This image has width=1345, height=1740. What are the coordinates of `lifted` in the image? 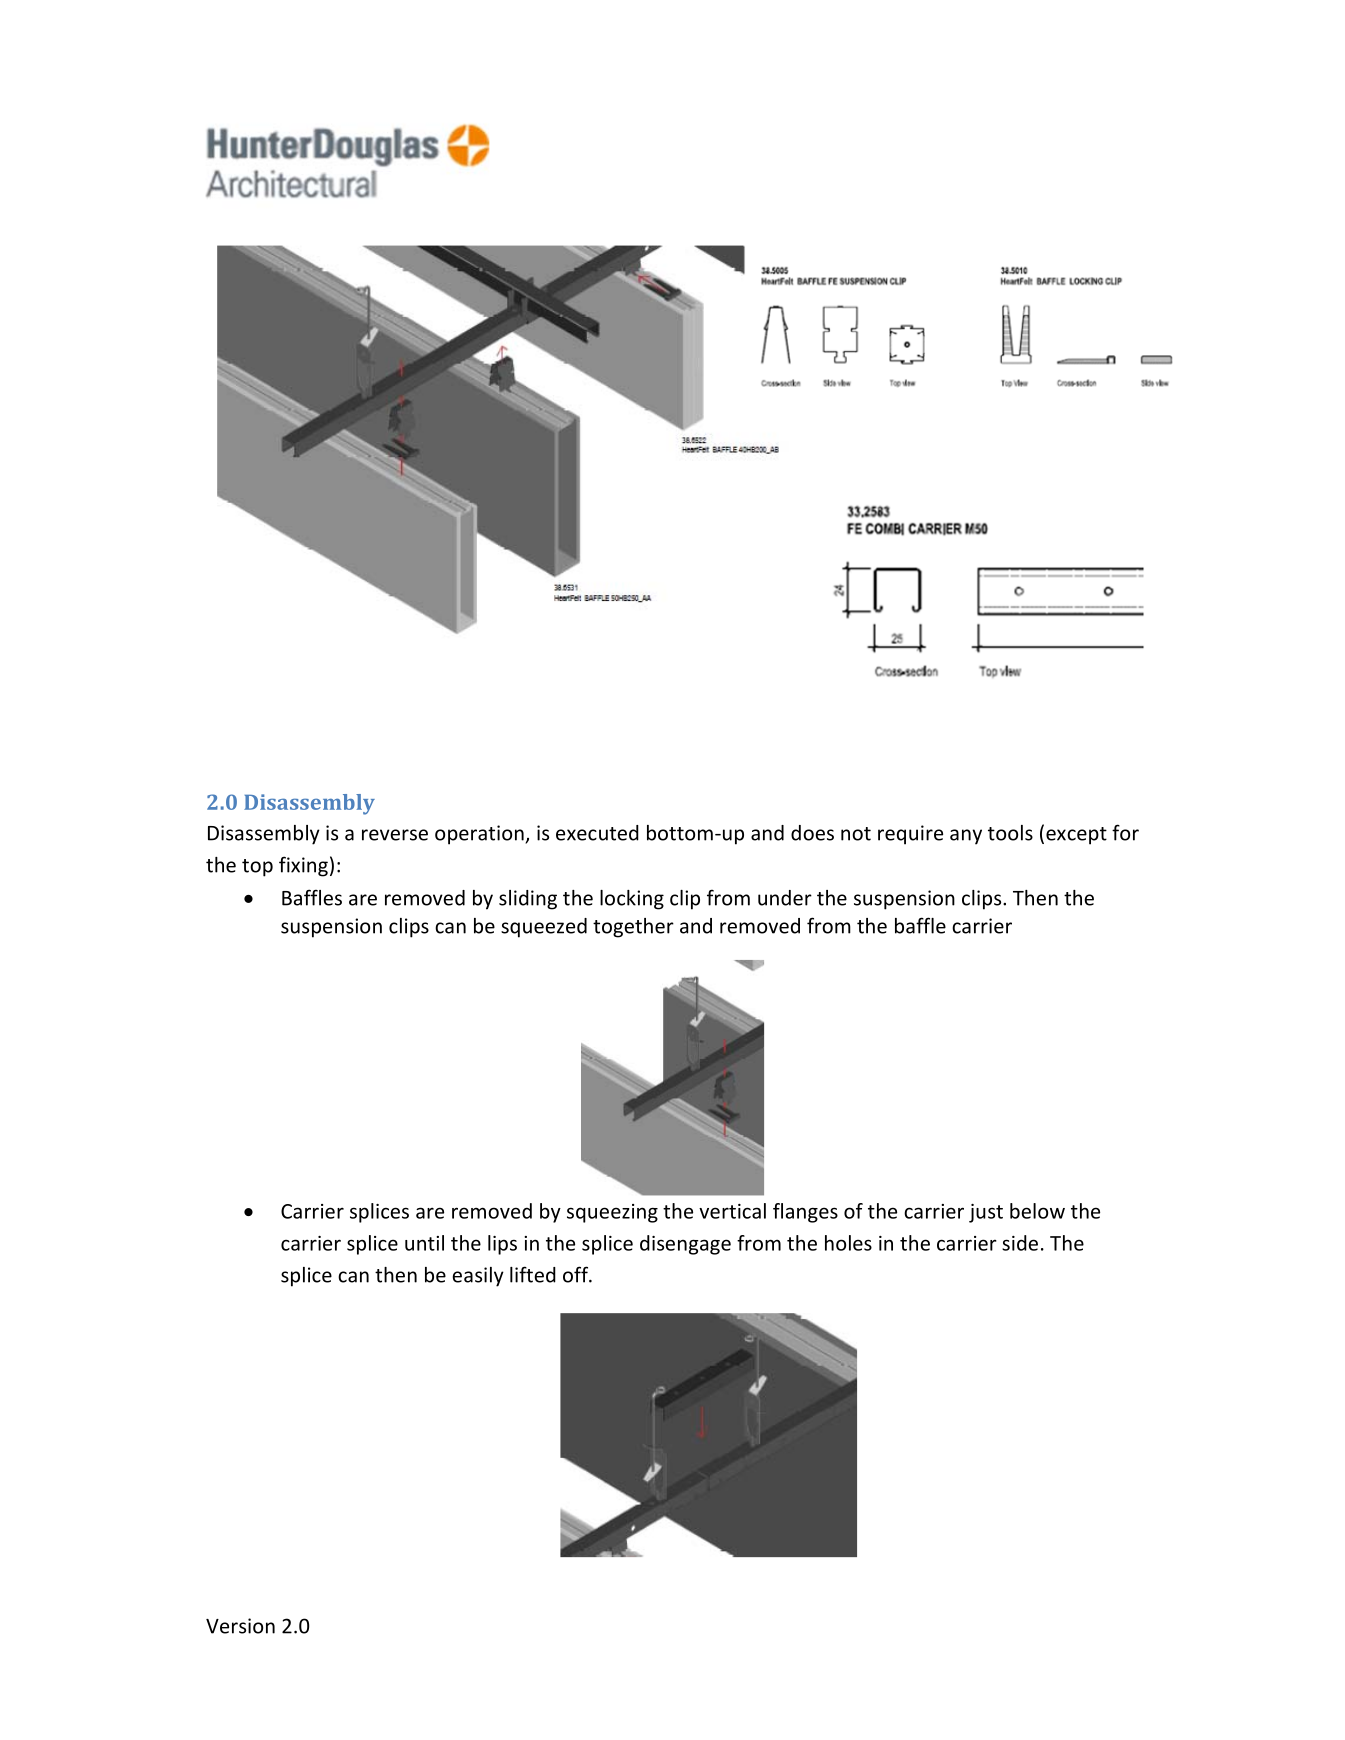 It's located at (533, 1274).
